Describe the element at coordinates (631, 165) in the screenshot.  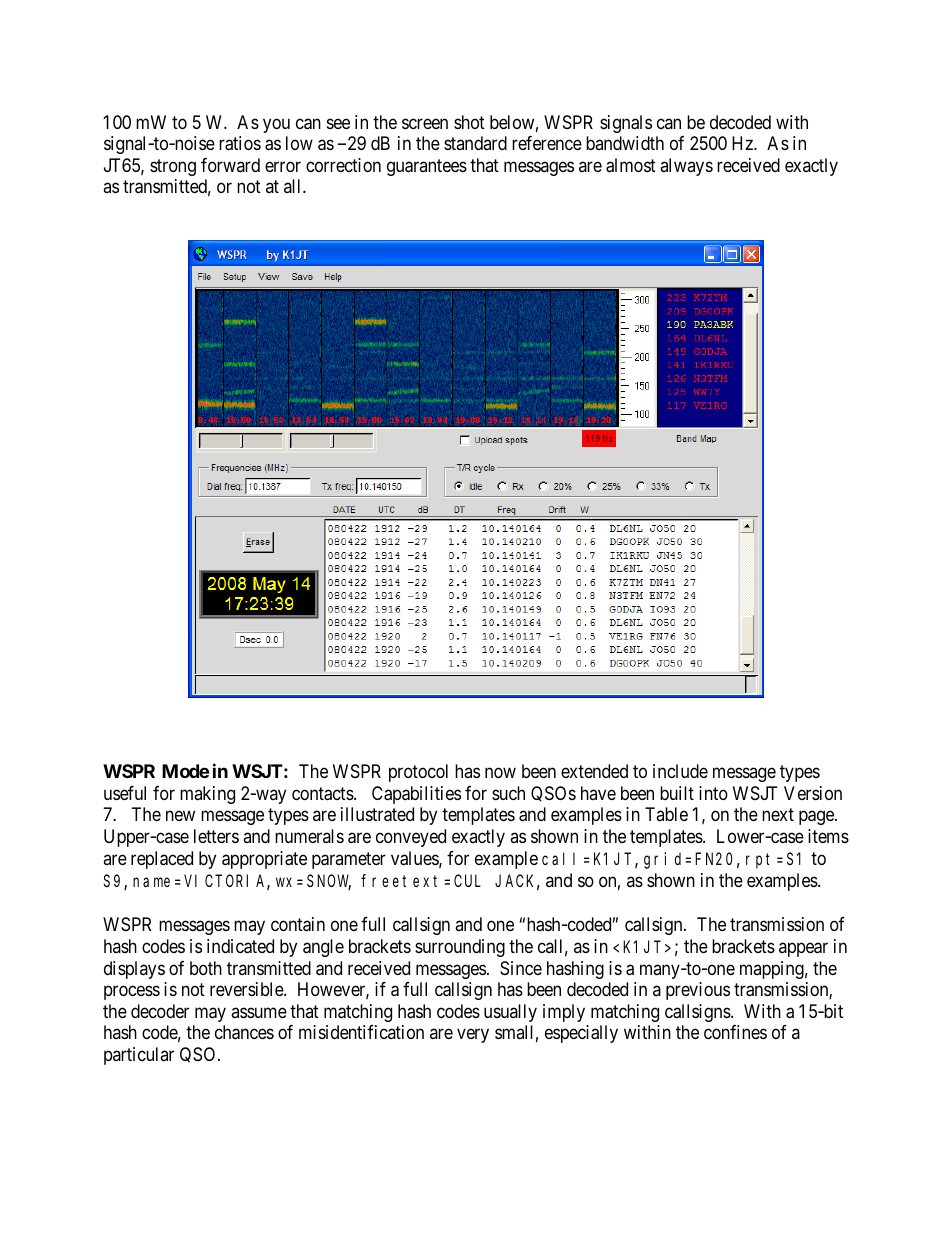
I see `almost` at that location.
